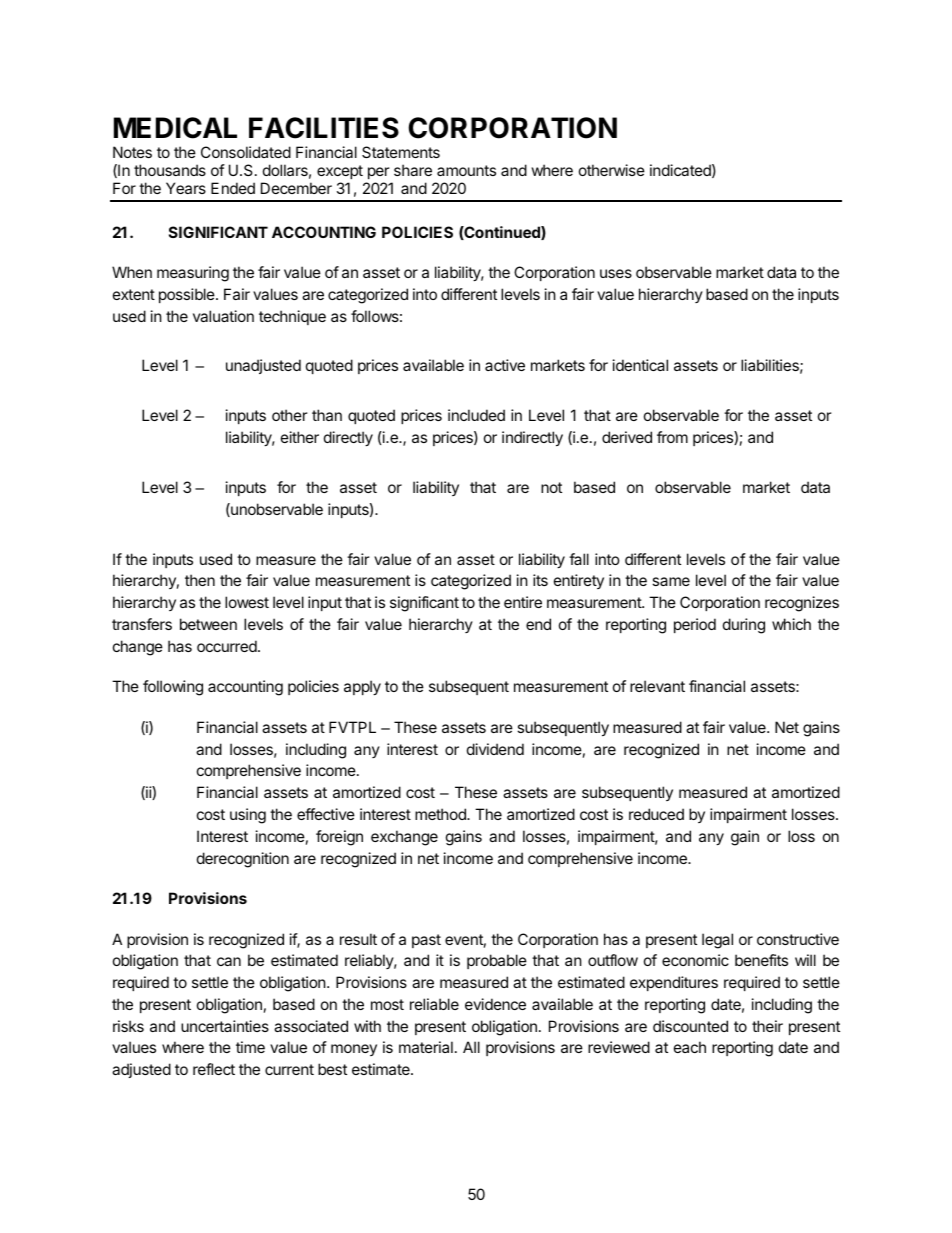 The height and width of the screenshot is (1233, 952). I want to click on each, so click(690, 1047).
